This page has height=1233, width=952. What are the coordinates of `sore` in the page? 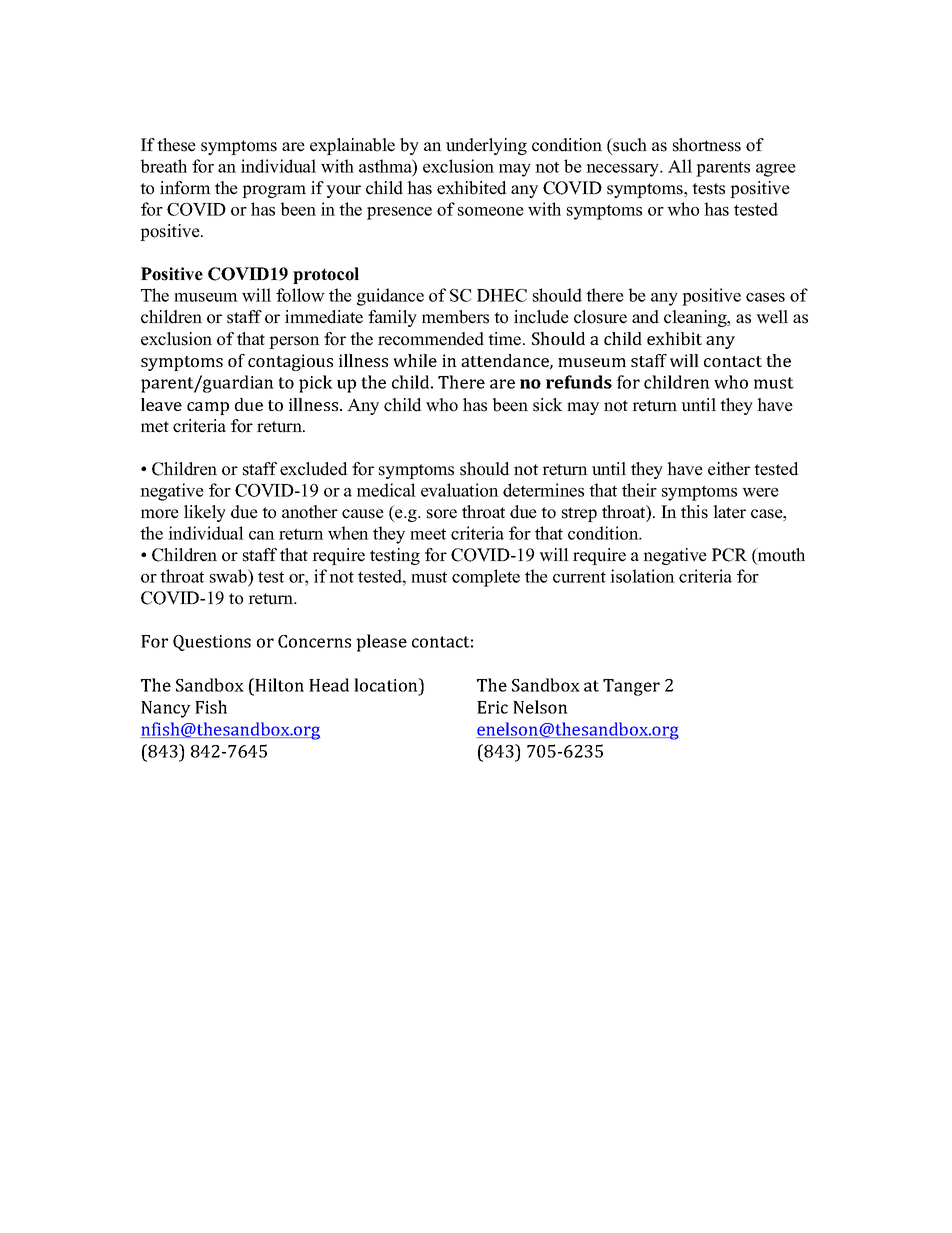 It's located at (442, 514).
